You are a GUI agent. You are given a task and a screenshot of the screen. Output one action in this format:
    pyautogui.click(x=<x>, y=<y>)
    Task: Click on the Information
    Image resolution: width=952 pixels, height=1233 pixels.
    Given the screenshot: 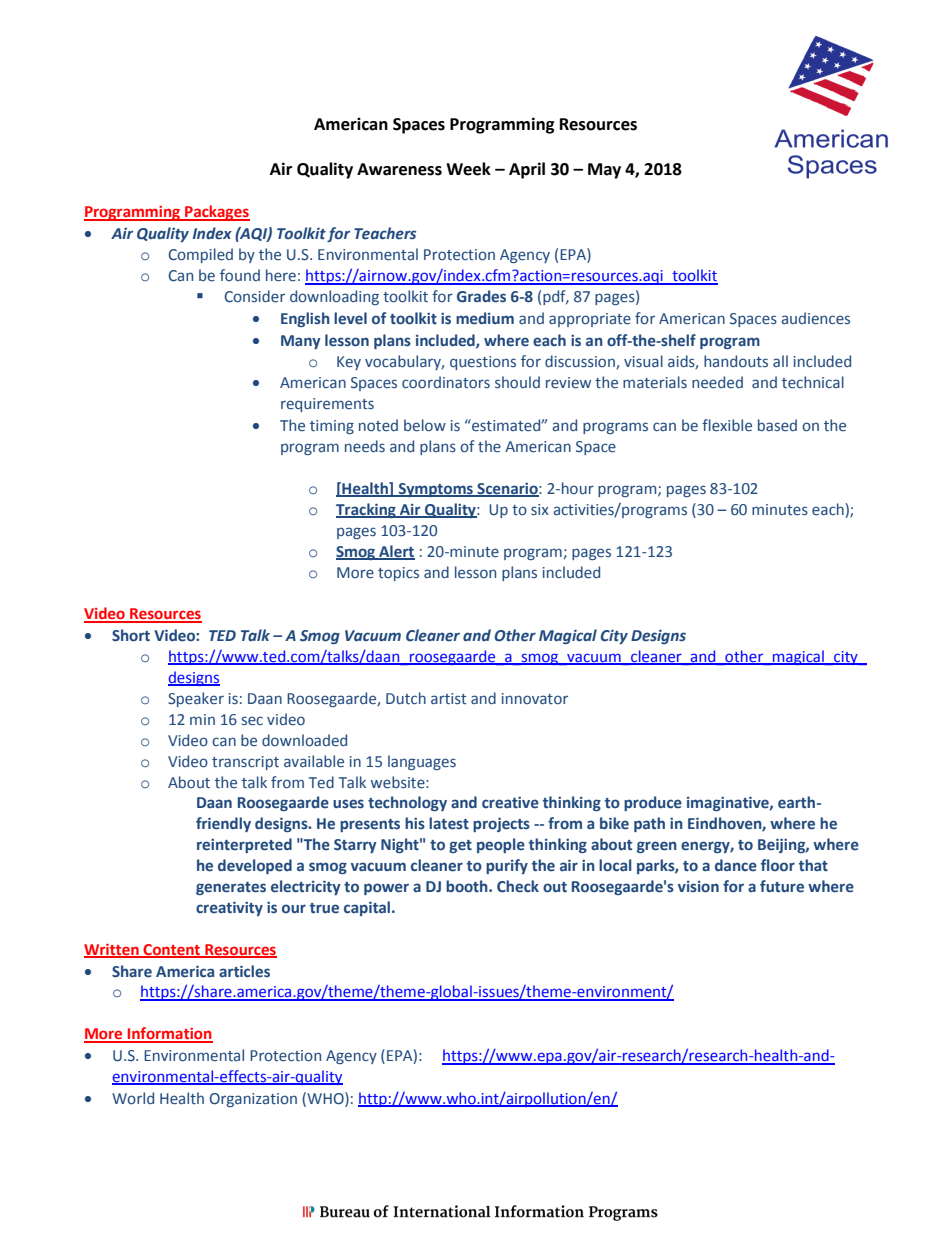 What is the action you would take?
    pyautogui.click(x=169, y=1034)
